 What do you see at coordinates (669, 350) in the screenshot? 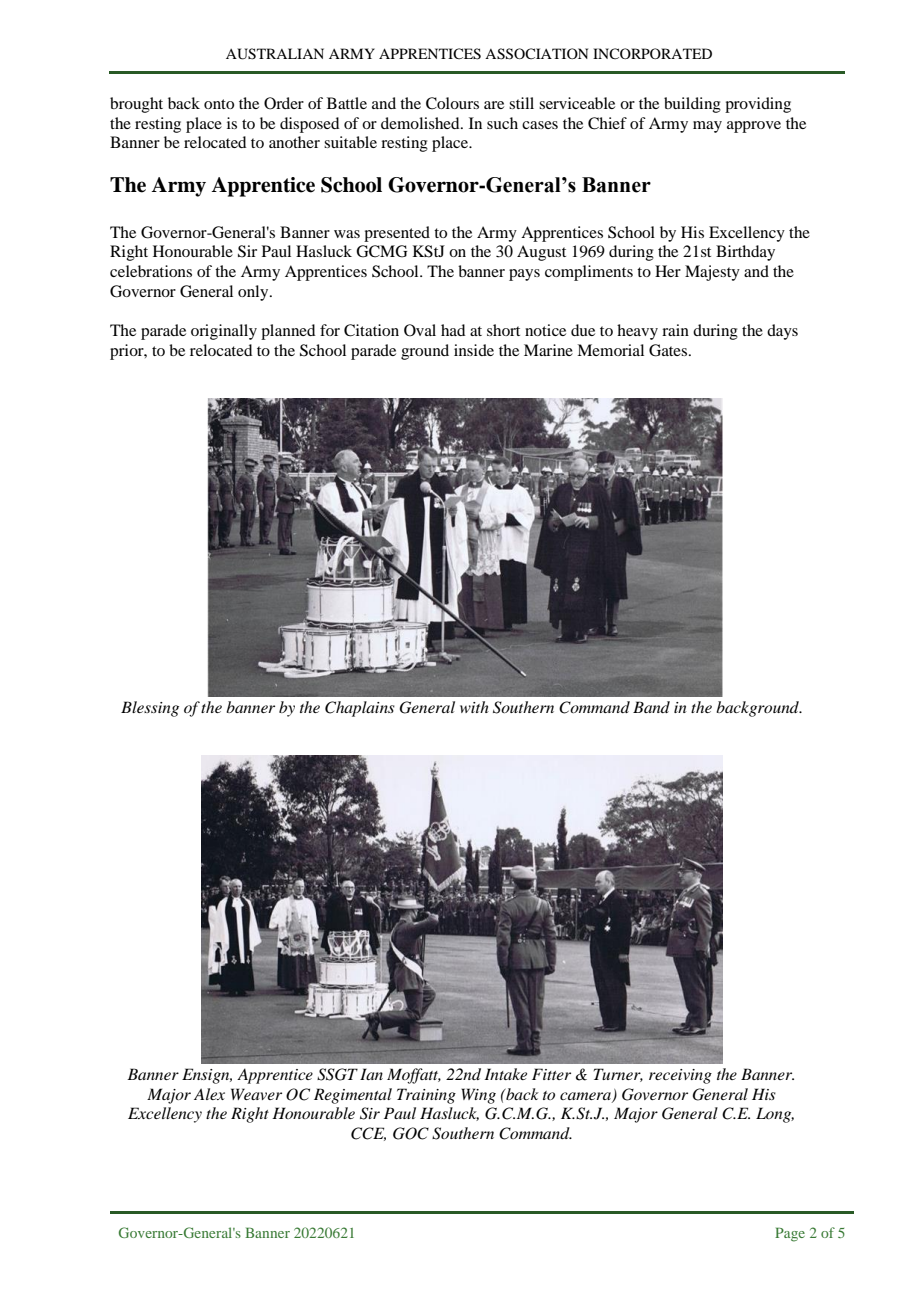
I see `Gates` at bounding box center [669, 350].
